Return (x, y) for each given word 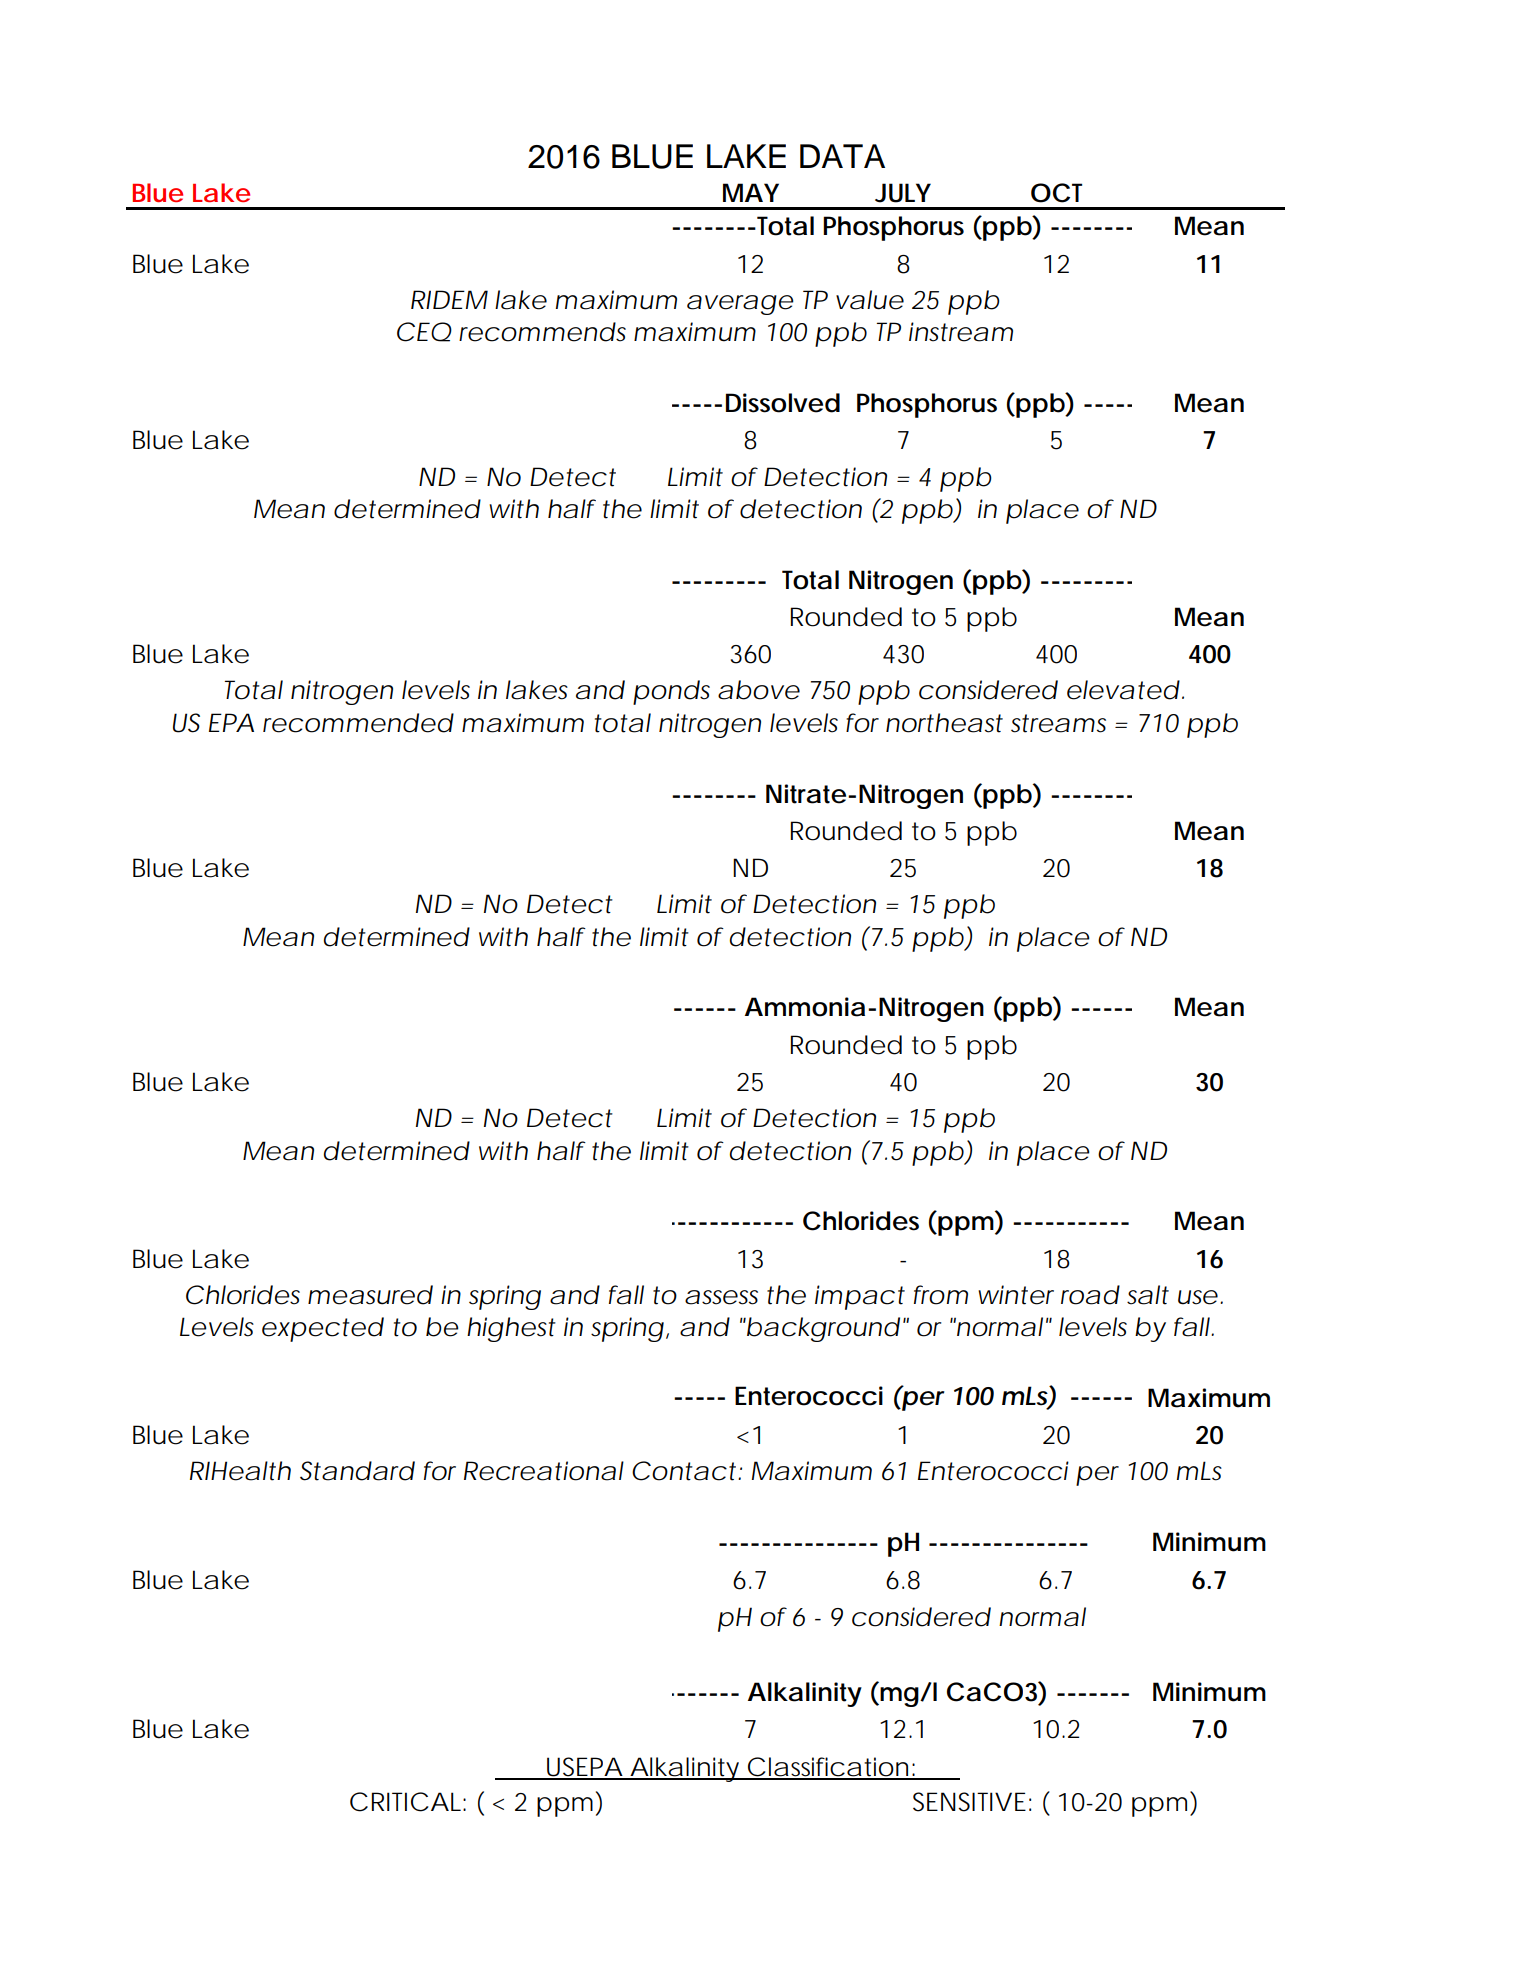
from (941, 1295)
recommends (542, 332)
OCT (1056, 193)
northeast (944, 723)
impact (860, 1297)
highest (511, 1329)
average (740, 305)
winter (1016, 1295)
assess (721, 1297)
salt (1148, 1295)
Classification (828, 1768)
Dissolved (783, 403)
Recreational (544, 1471)
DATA (842, 156)
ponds (671, 692)
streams (1058, 723)
